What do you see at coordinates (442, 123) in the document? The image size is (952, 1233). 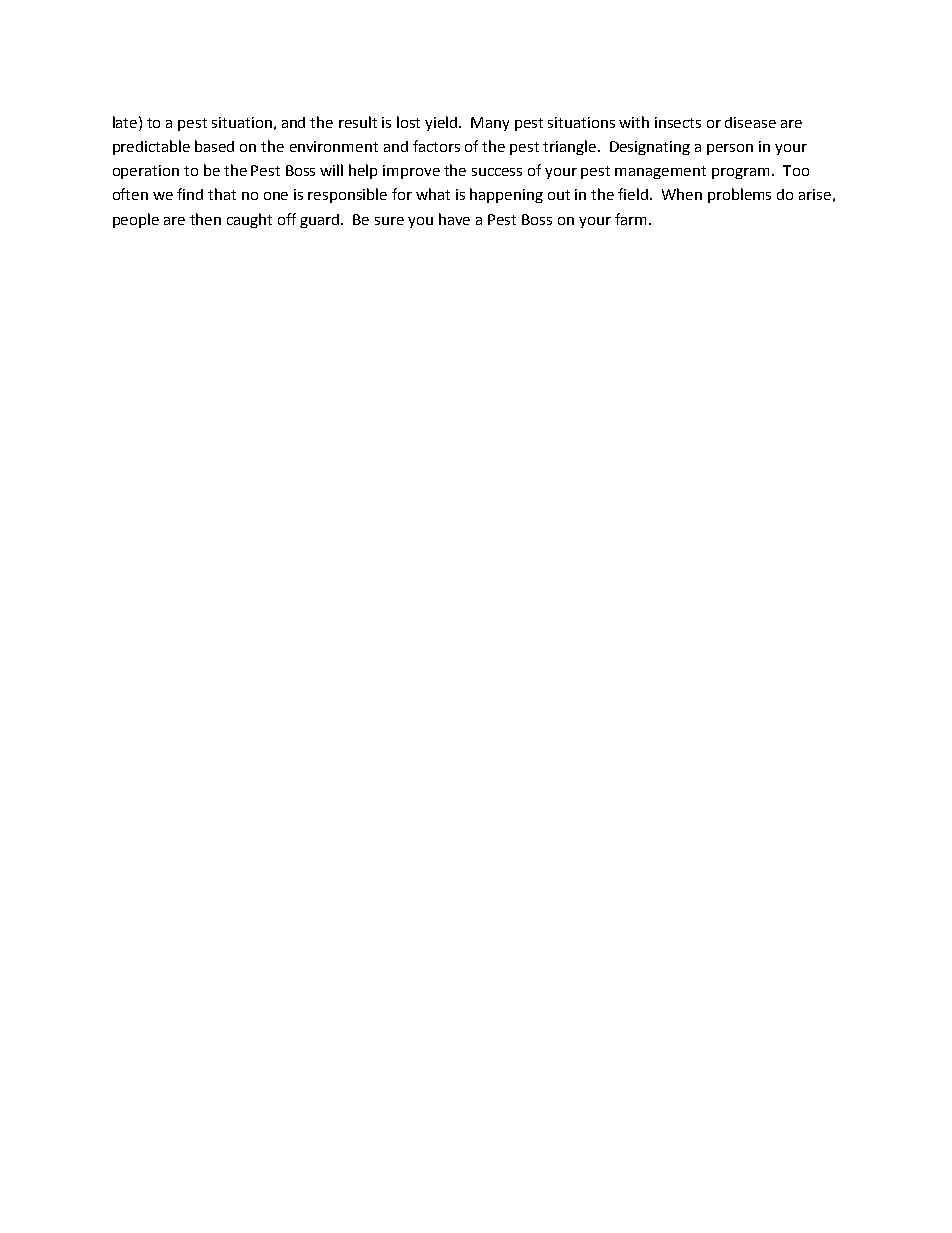 I see `yield` at bounding box center [442, 123].
